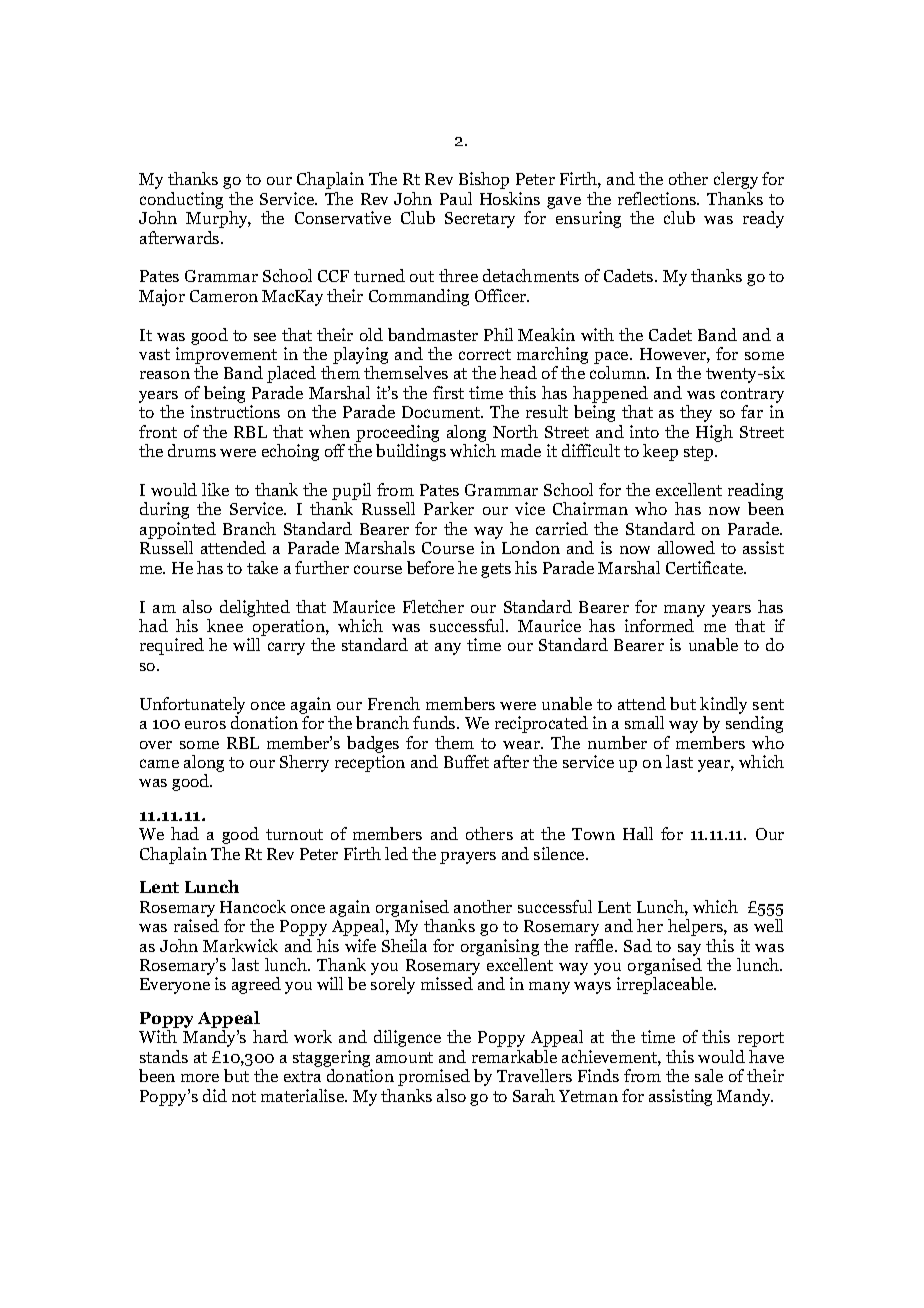 Image resolution: width=924 pixels, height=1308 pixels. Describe the element at coordinates (456, 198) in the screenshot. I see `Paul` at that location.
